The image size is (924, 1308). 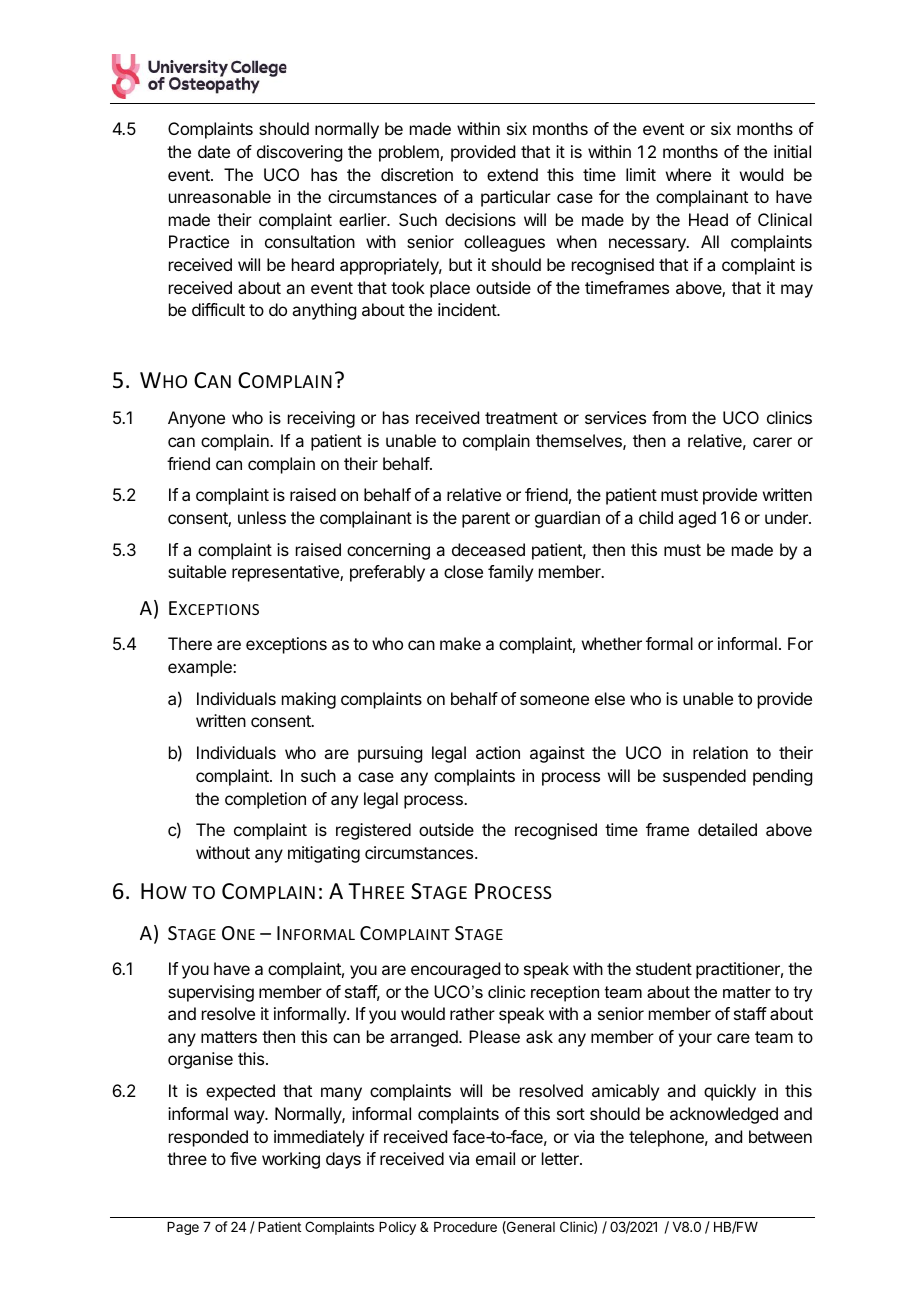 I want to click on email, so click(x=495, y=1158).
